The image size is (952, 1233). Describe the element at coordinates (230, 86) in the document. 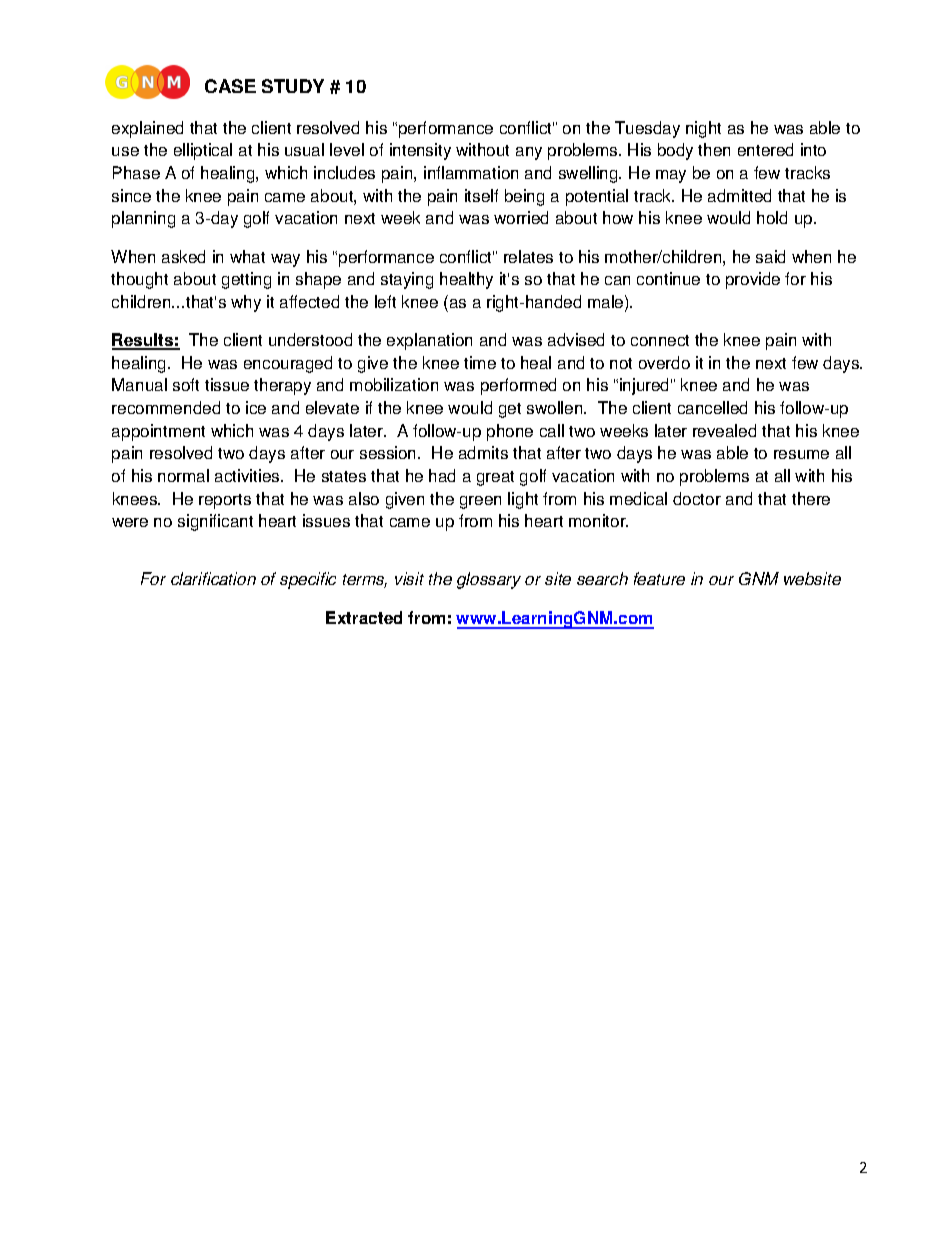

I see `CASE` at that location.
